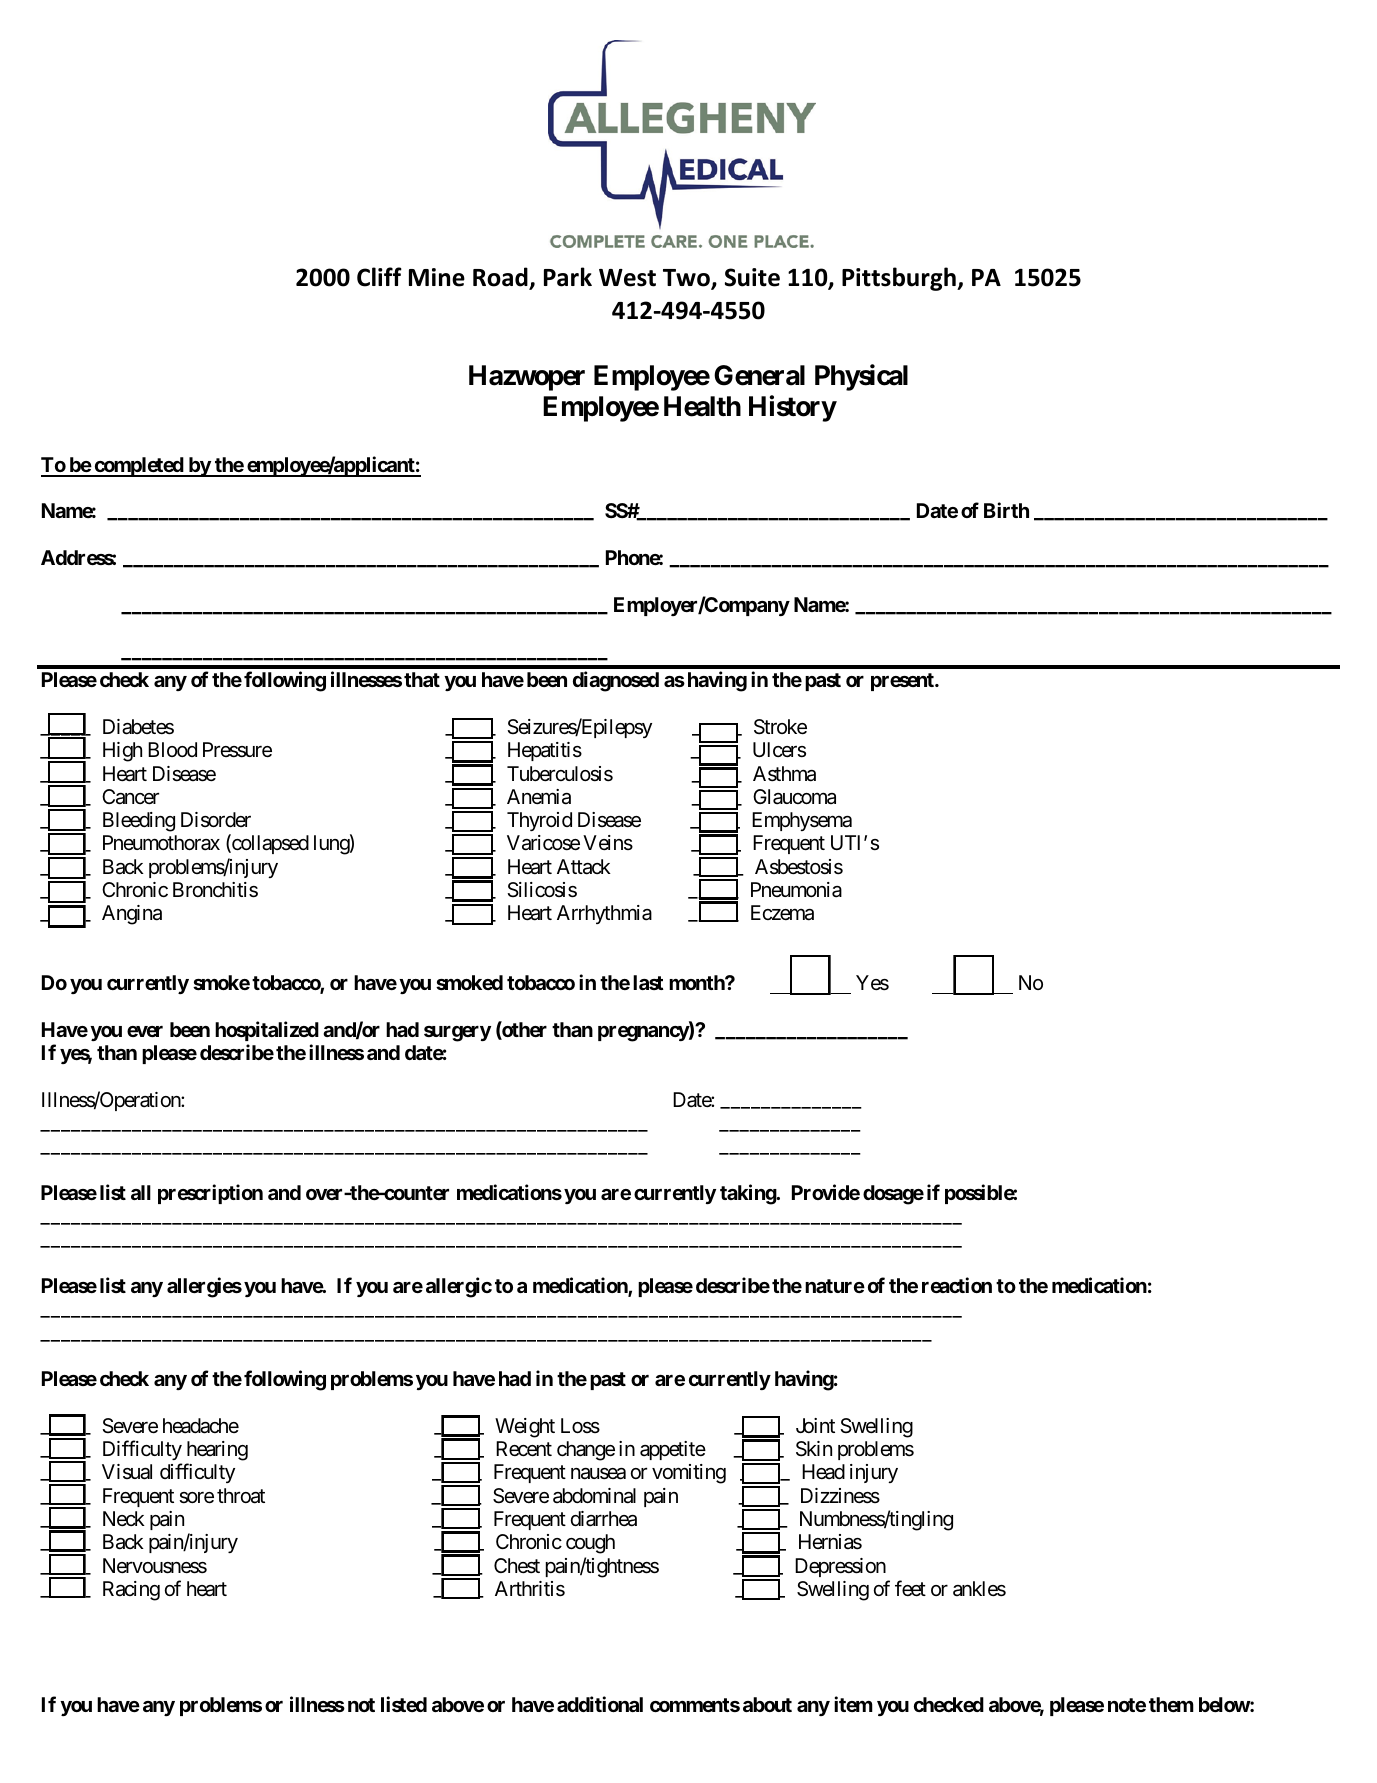  Describe the element at coordinates (767, 1704) in the image. I see `about` at that location.
